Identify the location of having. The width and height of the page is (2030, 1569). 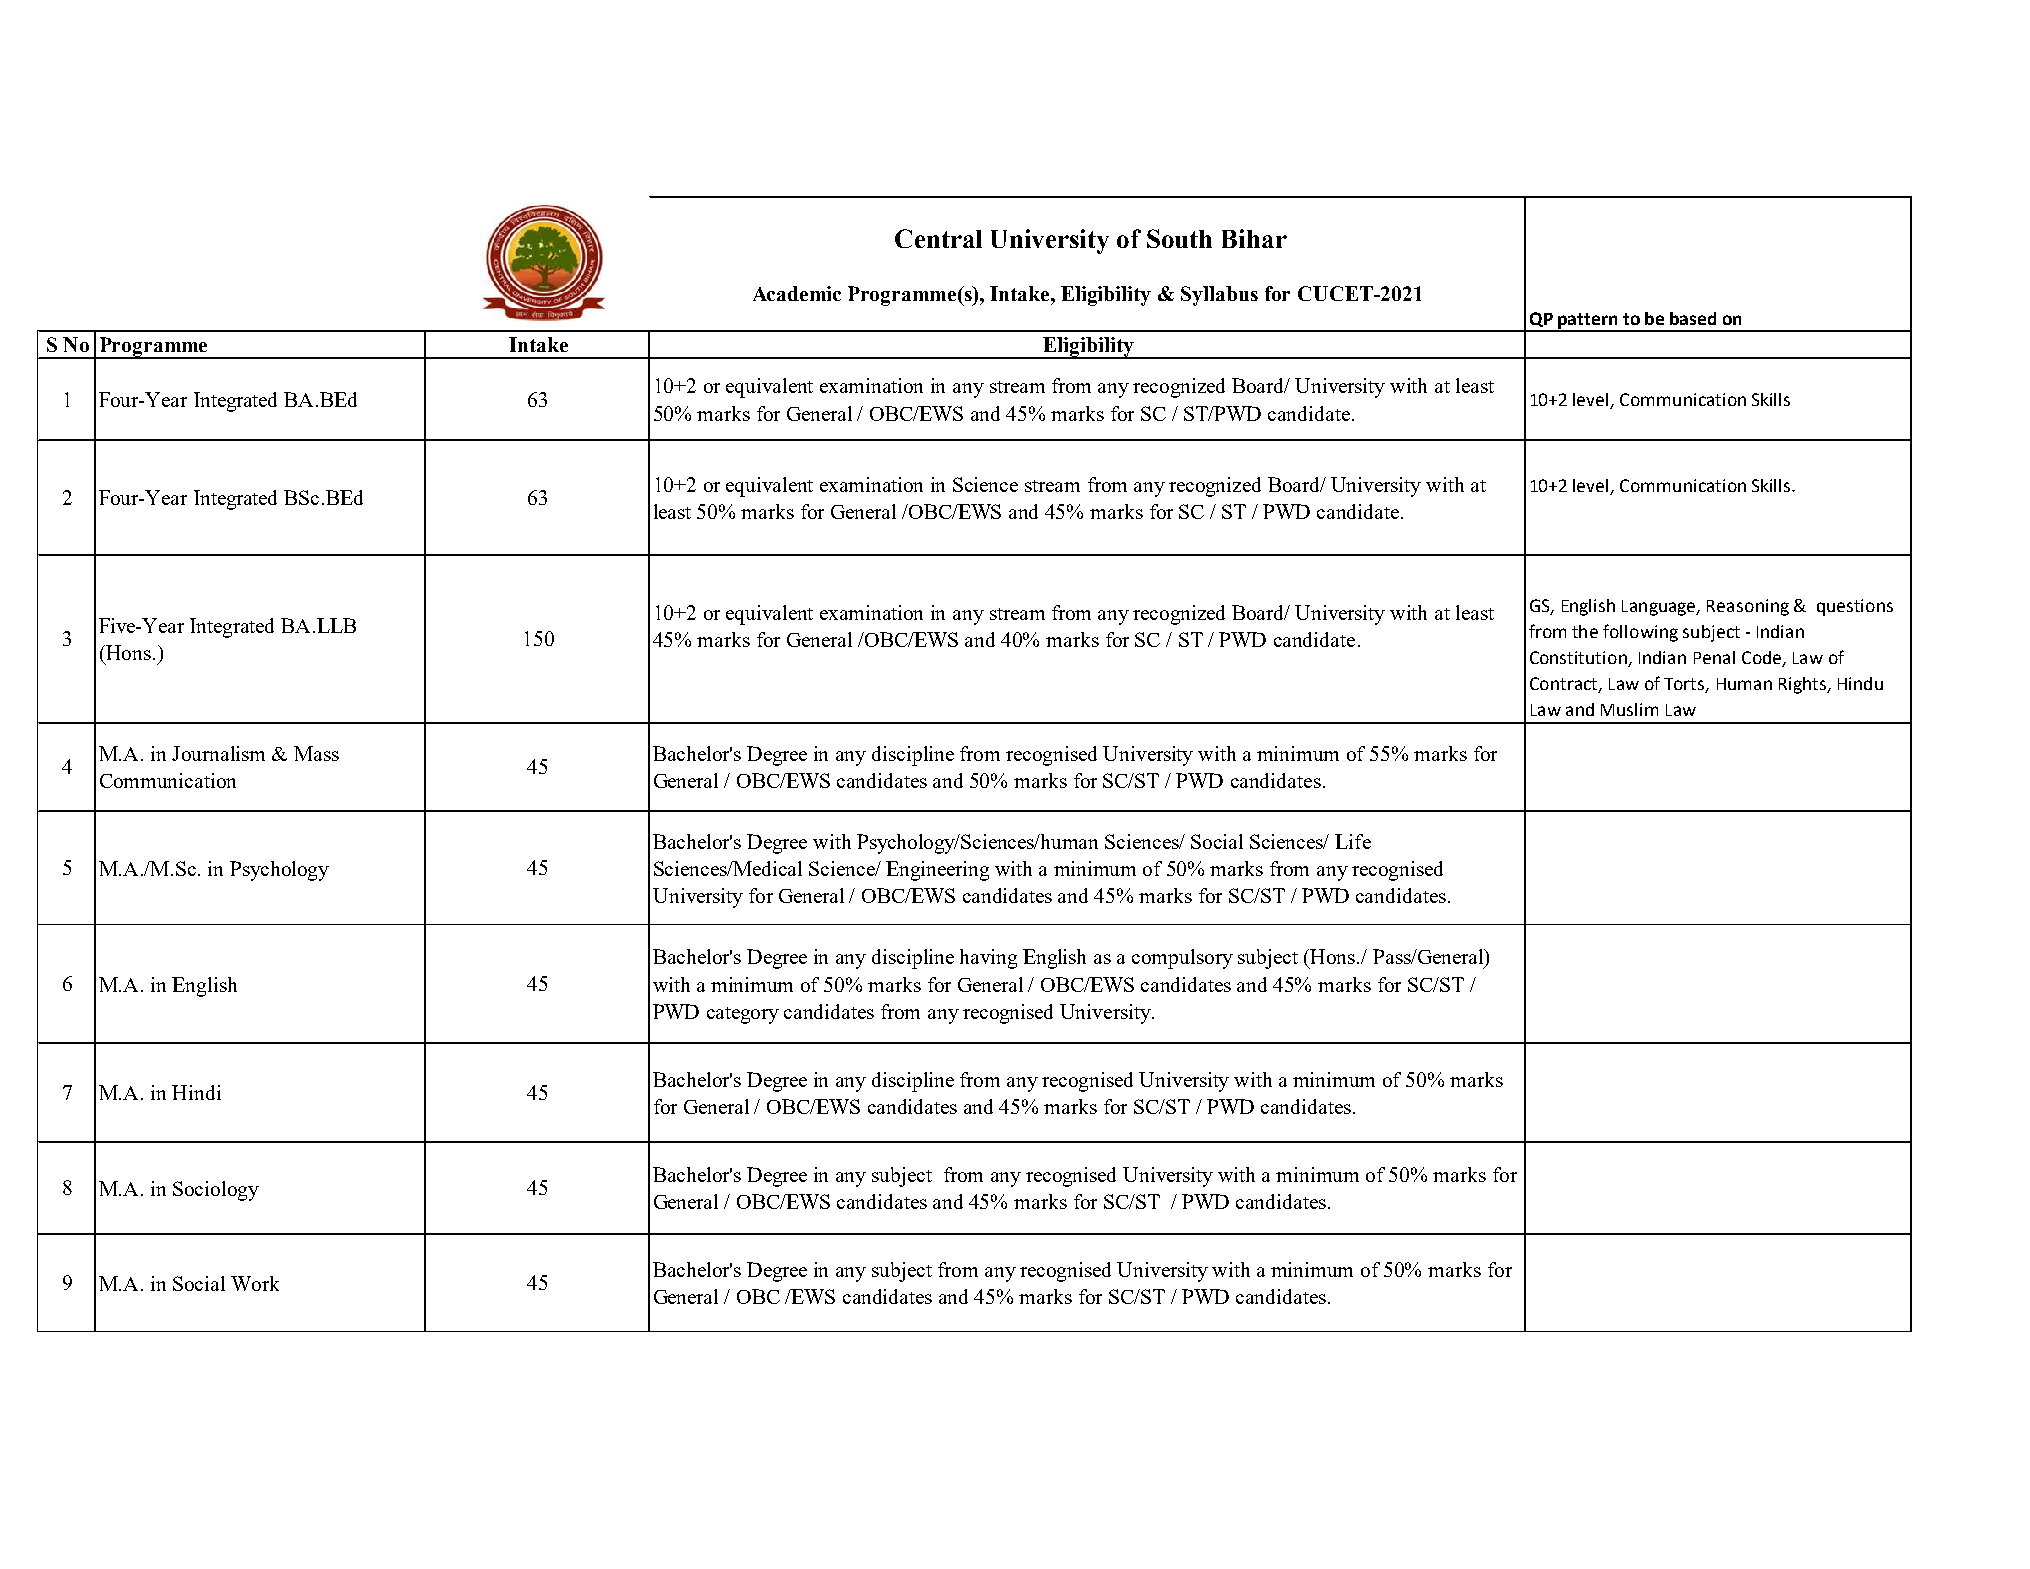
(988, 959).
